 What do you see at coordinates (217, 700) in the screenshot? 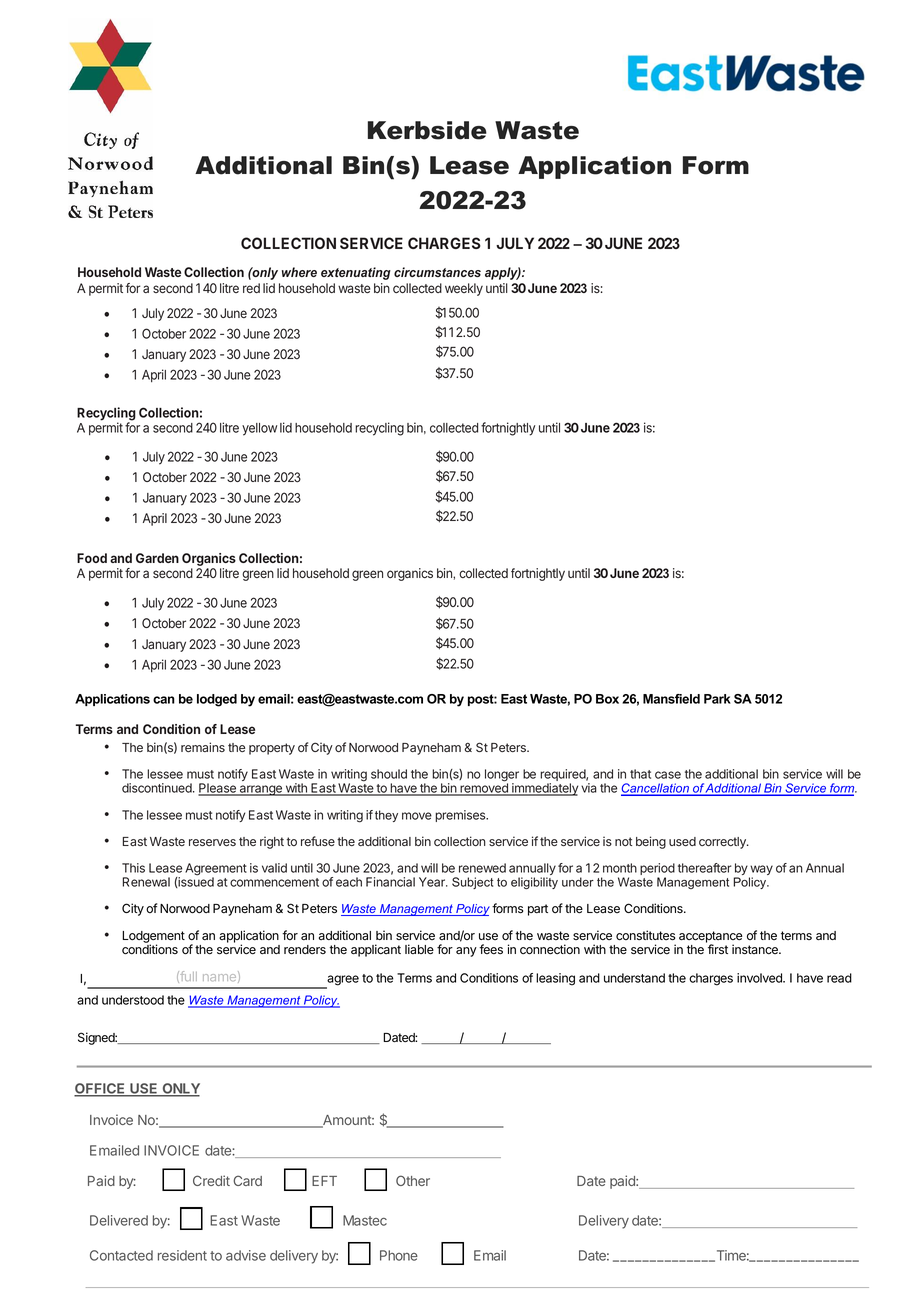
I see `lodged` at bounding box center [217, 700].
